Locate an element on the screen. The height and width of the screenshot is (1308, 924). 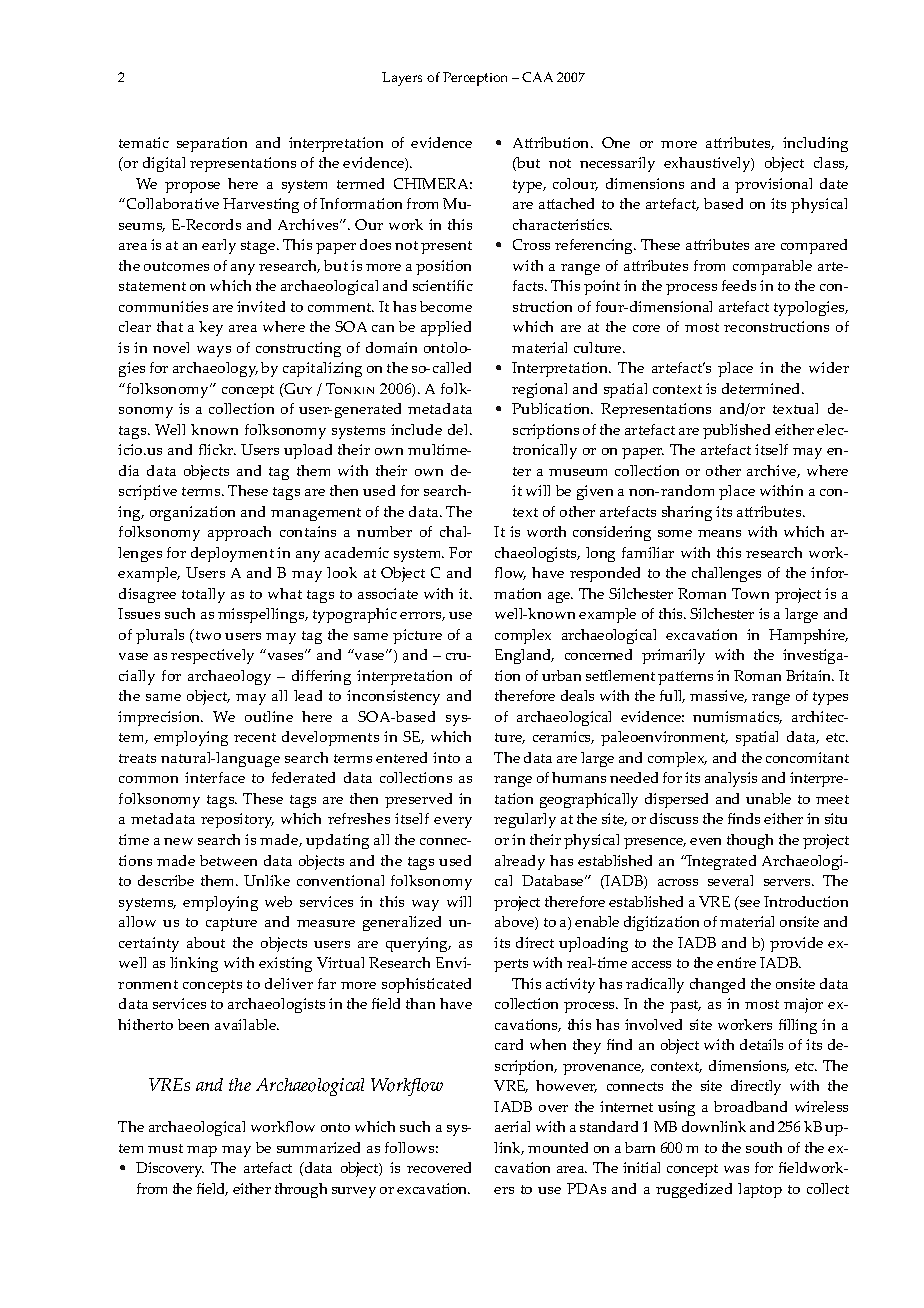
map is located at coordinates (202, 1151).
